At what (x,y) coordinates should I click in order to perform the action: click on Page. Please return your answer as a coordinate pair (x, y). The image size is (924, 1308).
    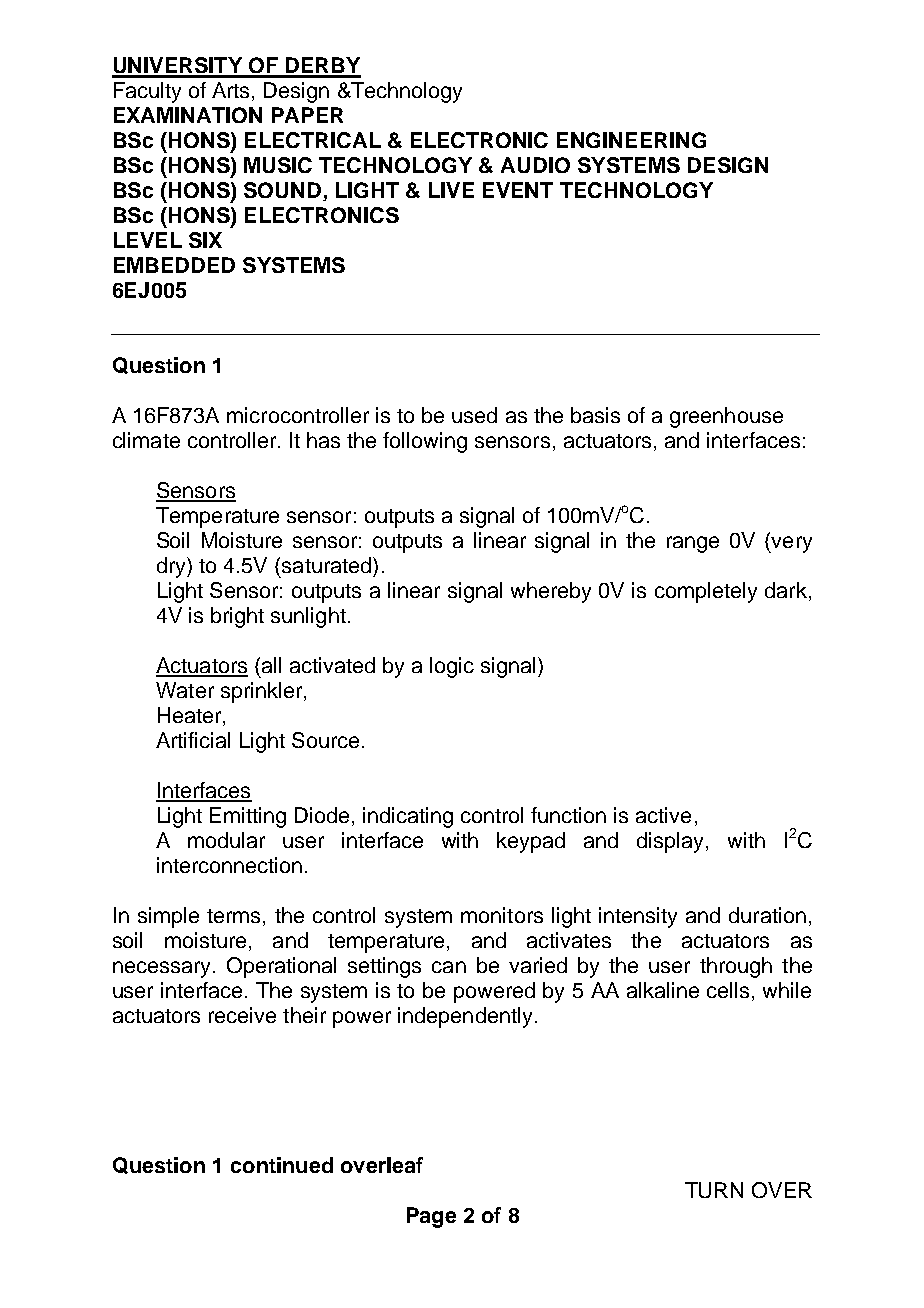
    Looking at the image, I should click on (431, 1217).
